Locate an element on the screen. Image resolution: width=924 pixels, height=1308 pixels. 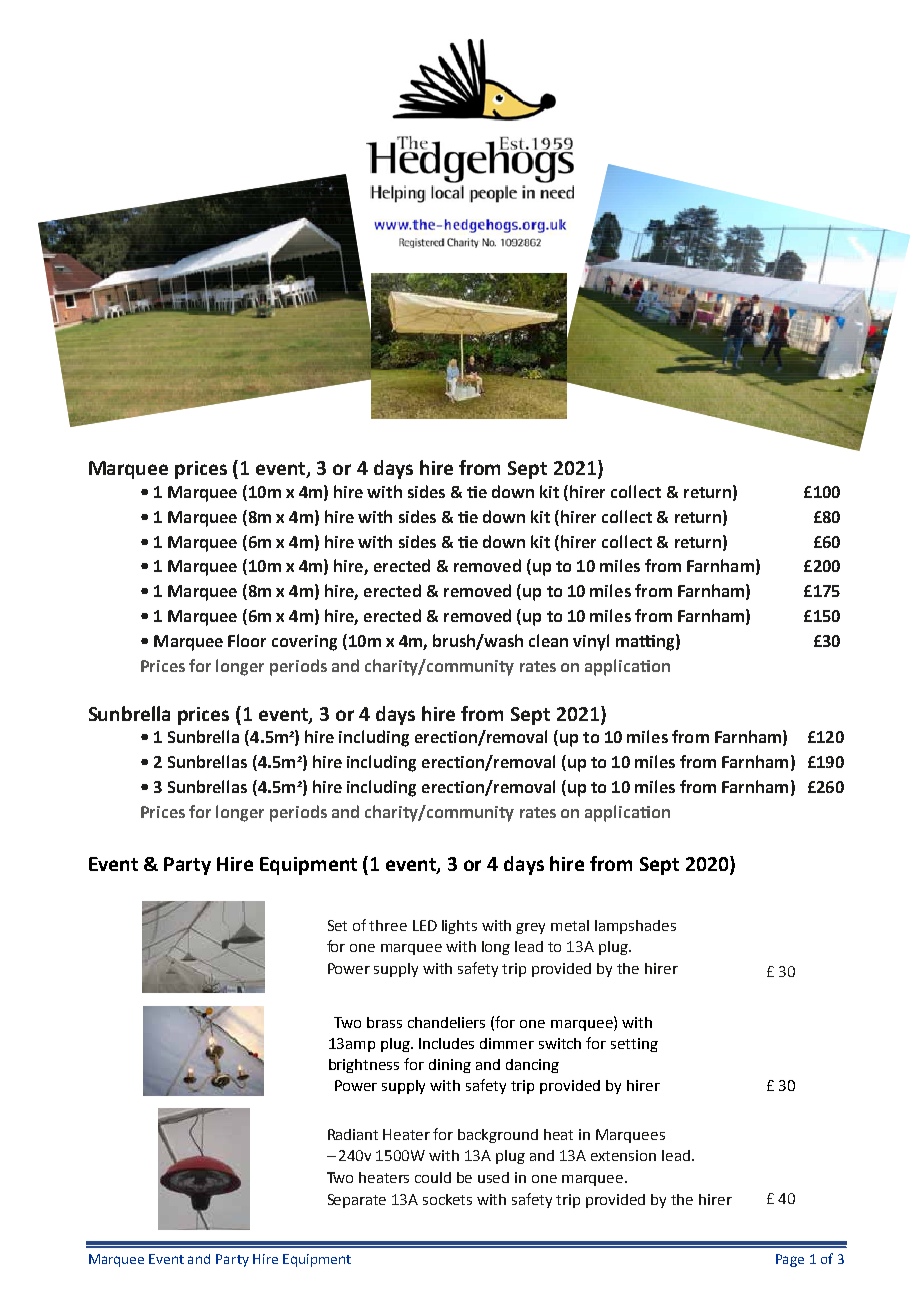
metal is located at coordinates (570, 925).
